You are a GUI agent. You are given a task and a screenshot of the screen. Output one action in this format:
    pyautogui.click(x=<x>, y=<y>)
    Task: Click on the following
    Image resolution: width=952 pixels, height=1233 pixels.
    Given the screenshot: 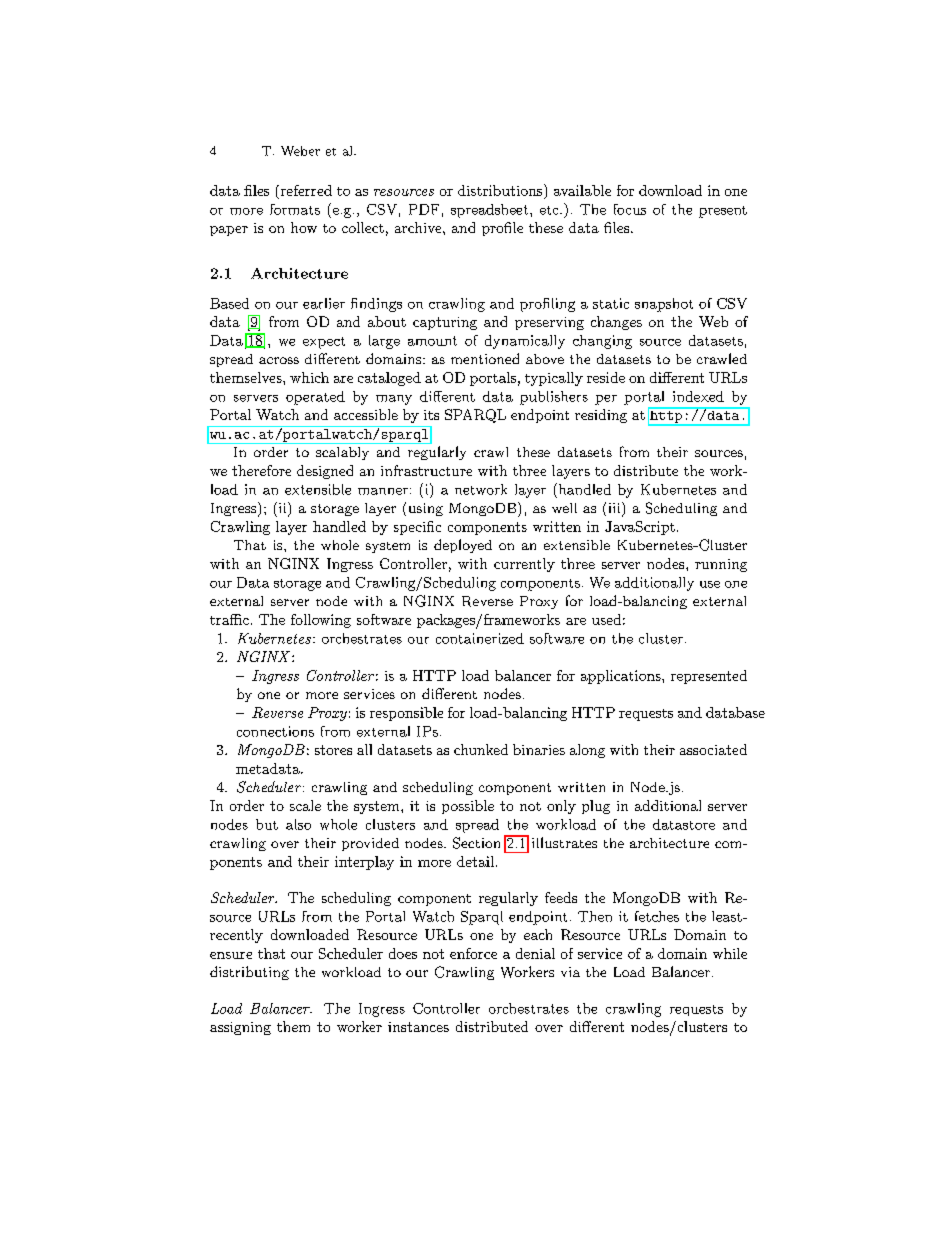 What is the action you would take?
    pyautogui.click(x=321, y=621)
